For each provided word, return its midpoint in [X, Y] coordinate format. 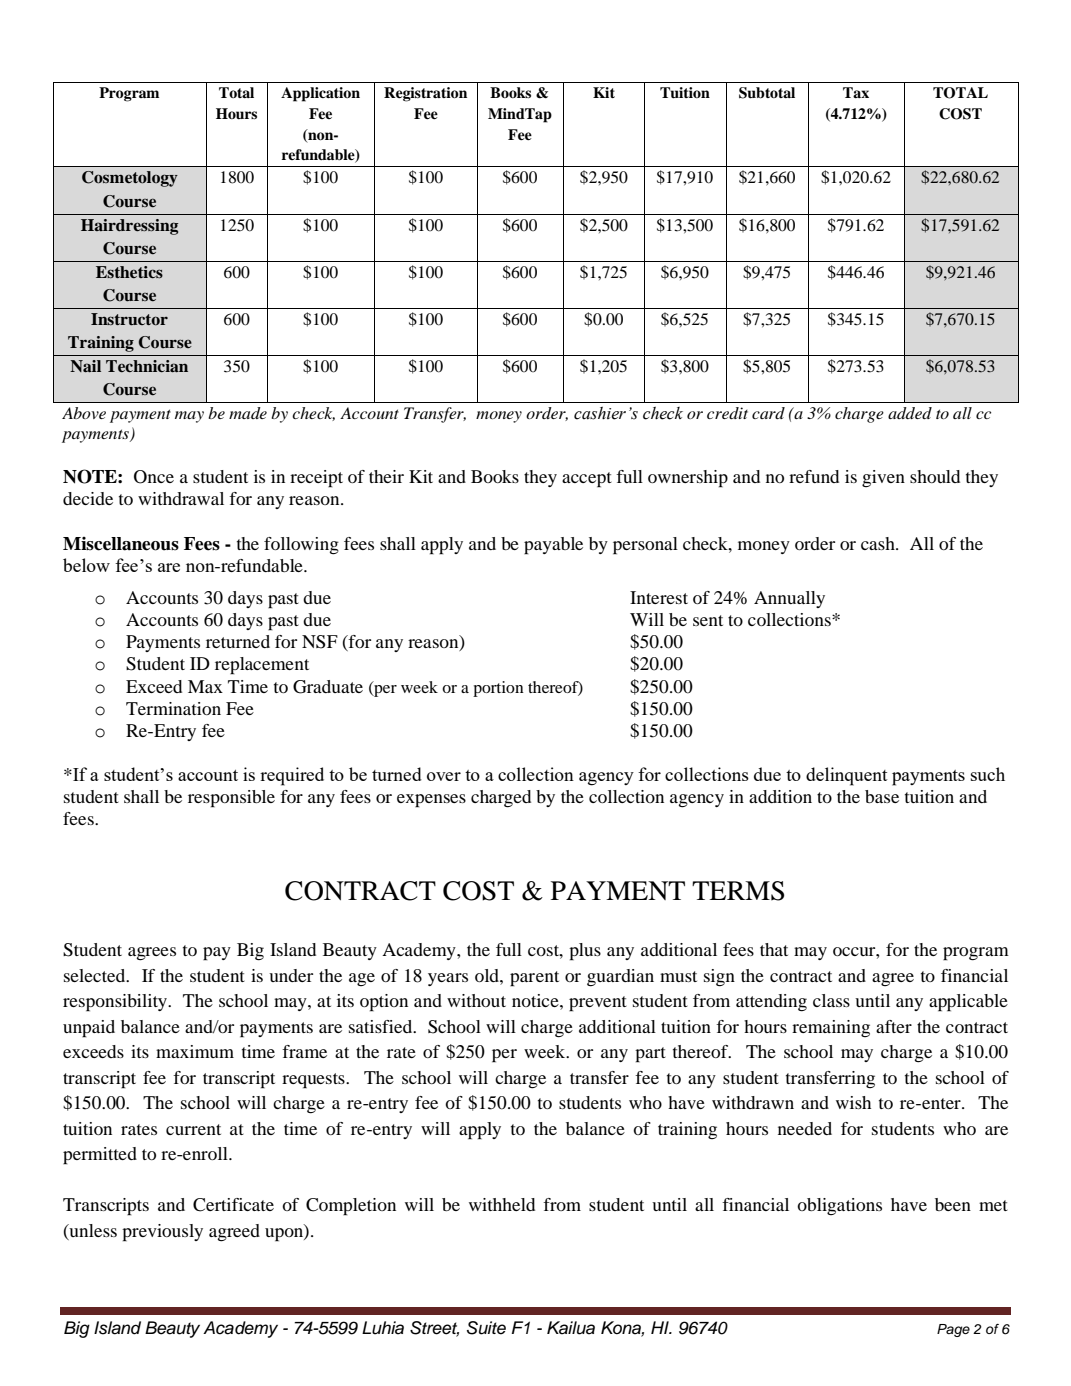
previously [162, 1233]
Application [320, 94]
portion [498, 689]
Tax [856, 92]
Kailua [571, 1328]
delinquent [846, 776]
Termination [173, 708]
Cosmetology [130, 179]
